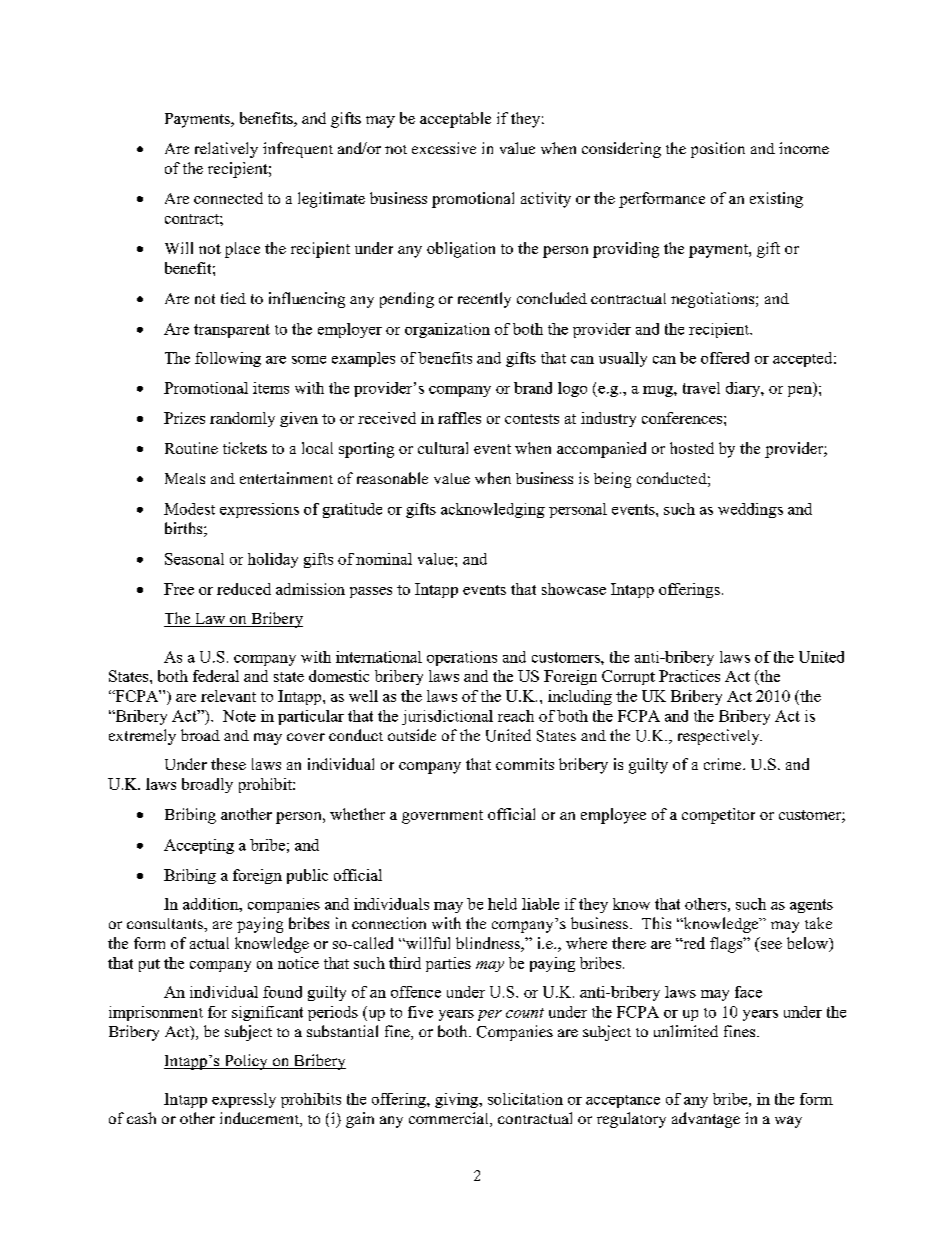 The image size is (952, 1233). Describe the element at coordinates (244, 1100) in the page. I see `expressly` at that location.
